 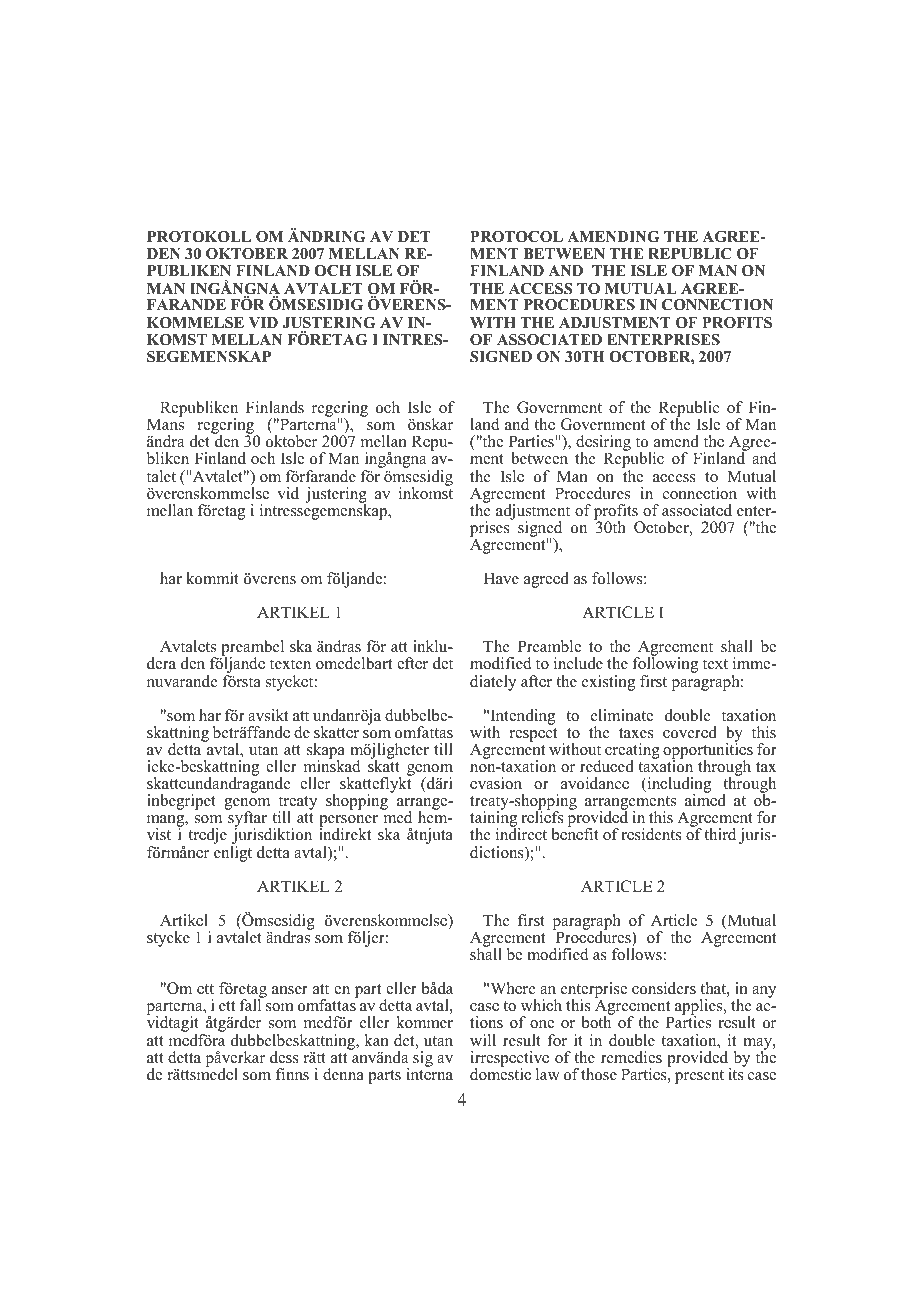 I want to click on following, so click(x=665, y=666).
